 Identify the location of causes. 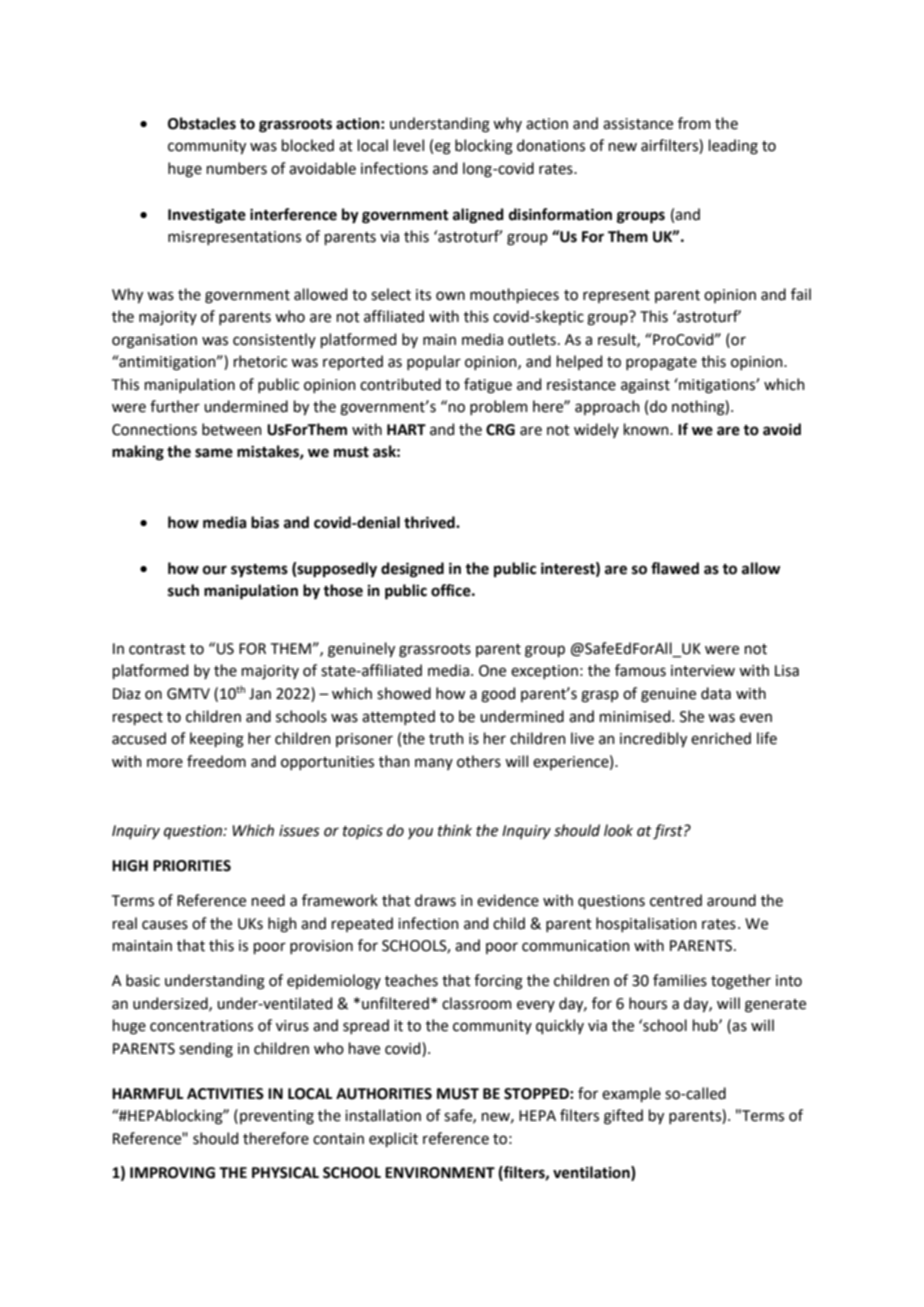
(165, 925).
